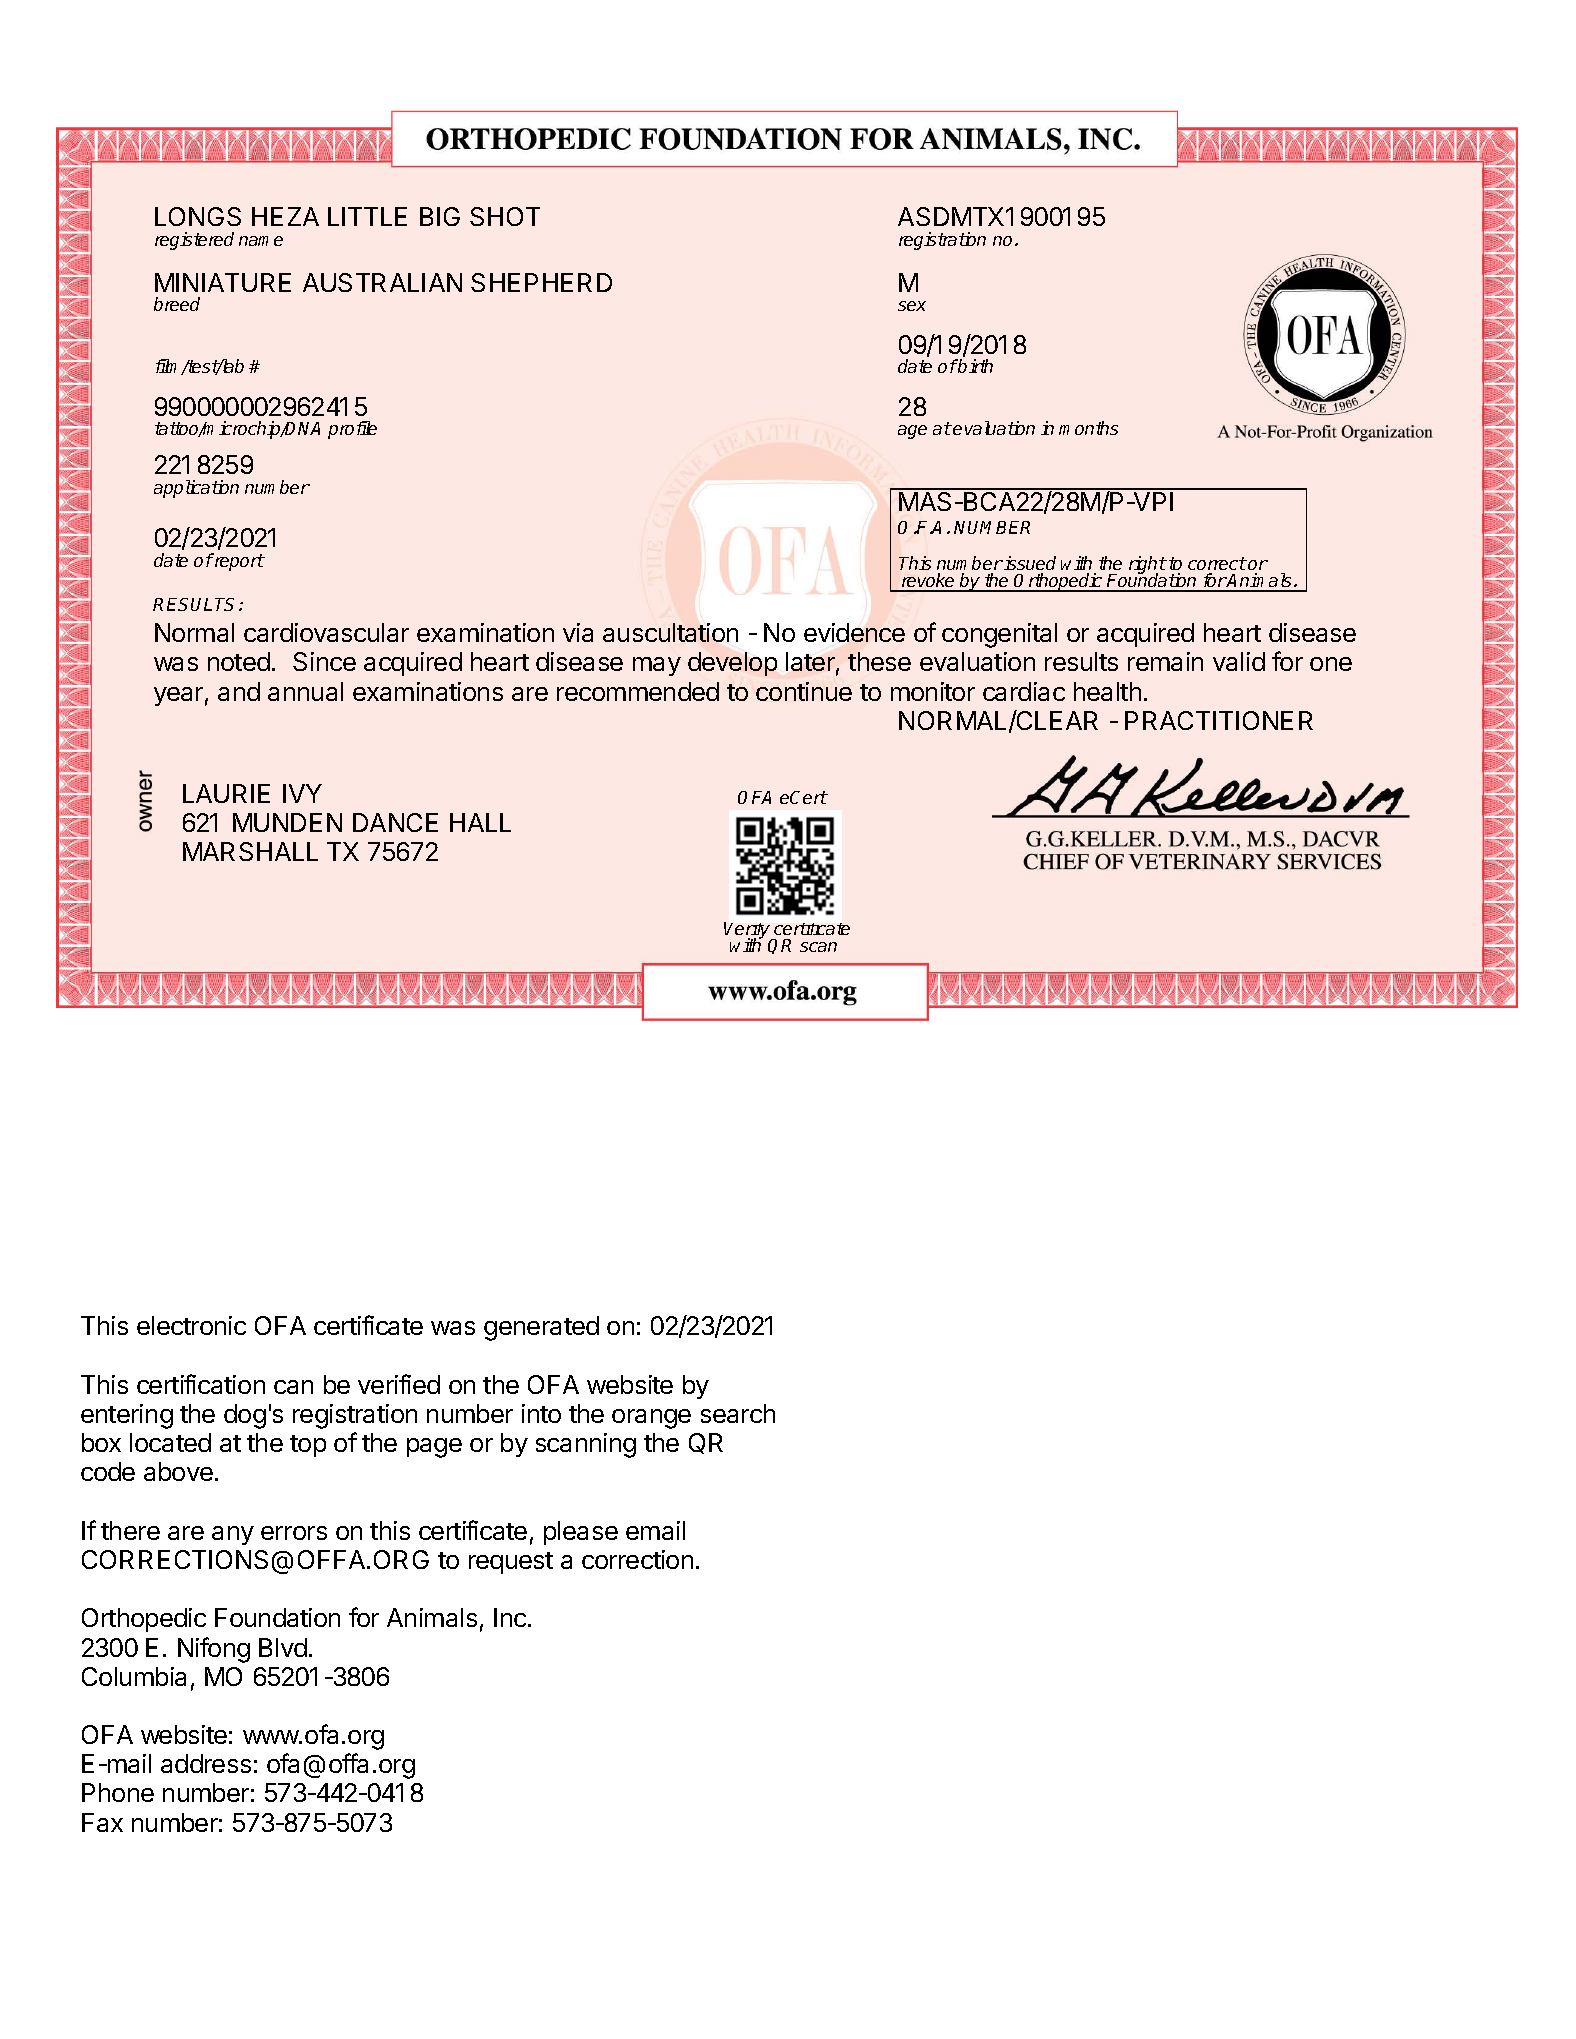 The image size is (1576, 2039). What do you see at coordinates (196, 489) in the image?
I see `application` at bounding box center [196, 489].
